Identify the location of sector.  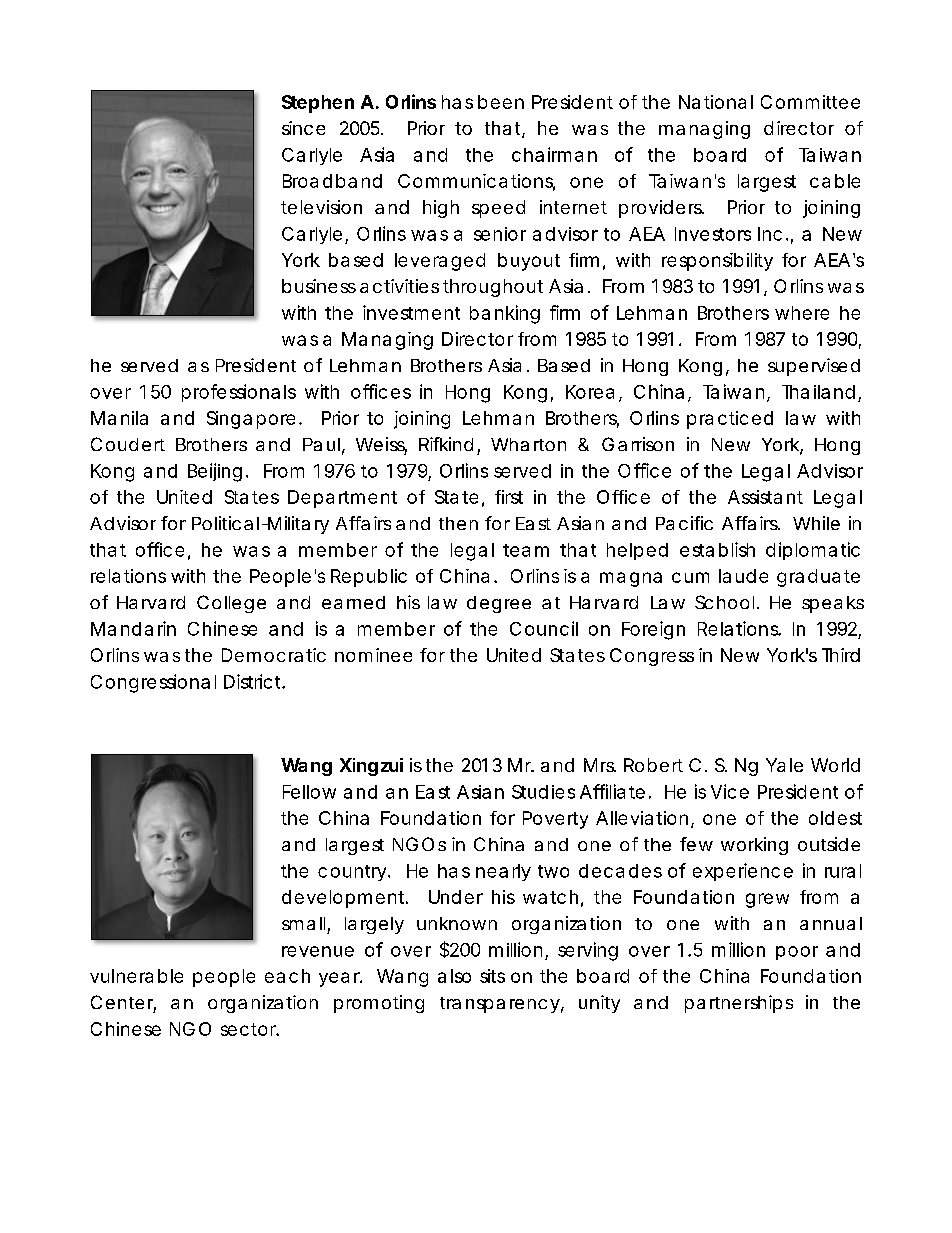
(250, 1029).
